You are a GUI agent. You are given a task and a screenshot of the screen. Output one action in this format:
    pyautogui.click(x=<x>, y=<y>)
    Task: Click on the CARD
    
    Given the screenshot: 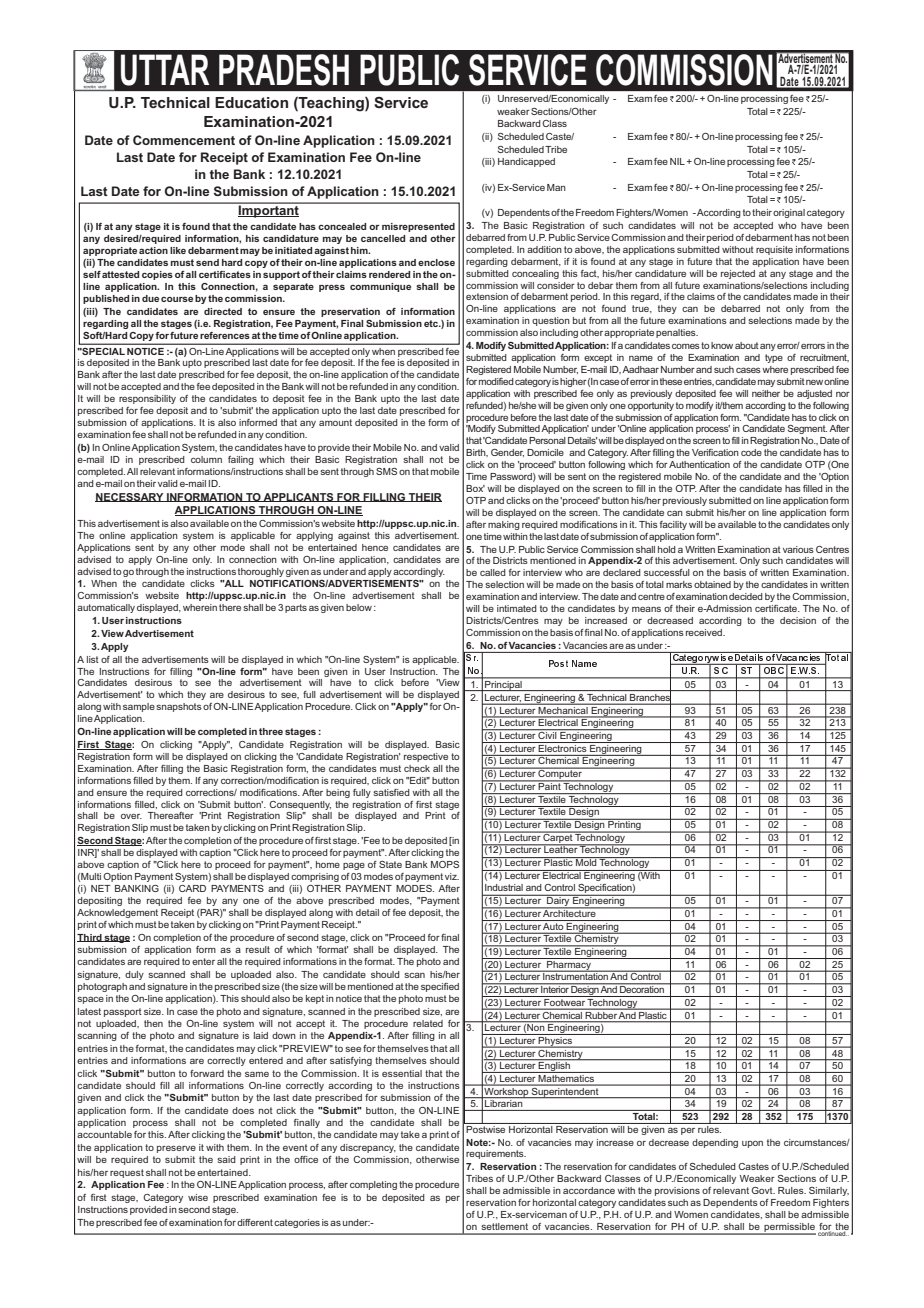 What is the action you would take?
    pyautogui.click(x=192, y=888)
